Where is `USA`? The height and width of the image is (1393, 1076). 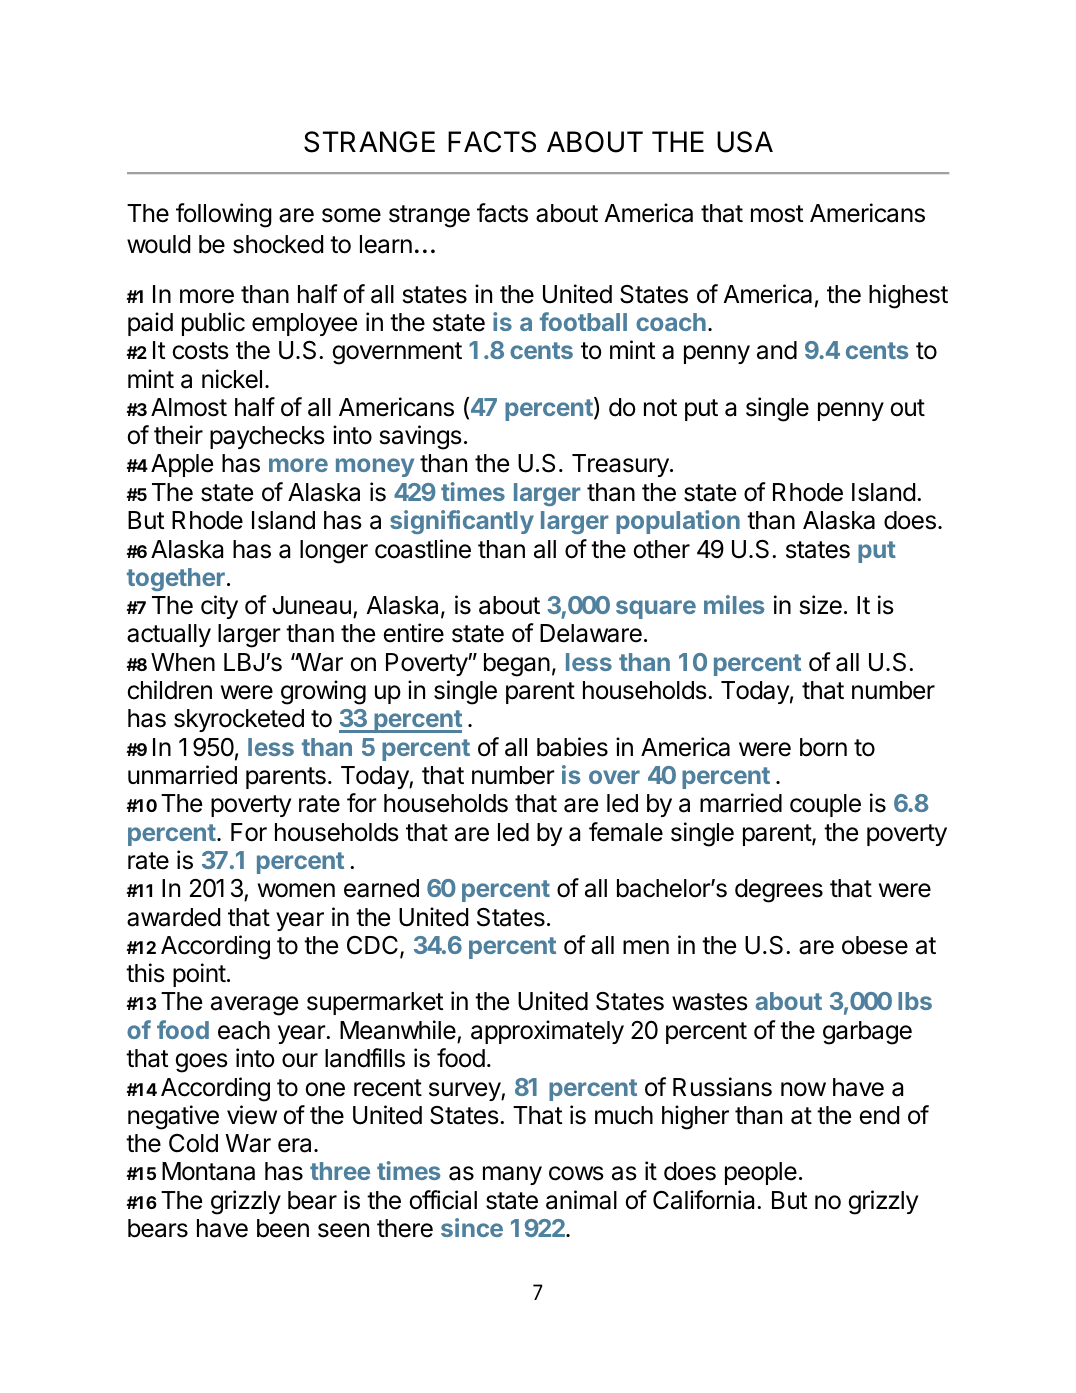 USA is located at coordinates (745, 142).
